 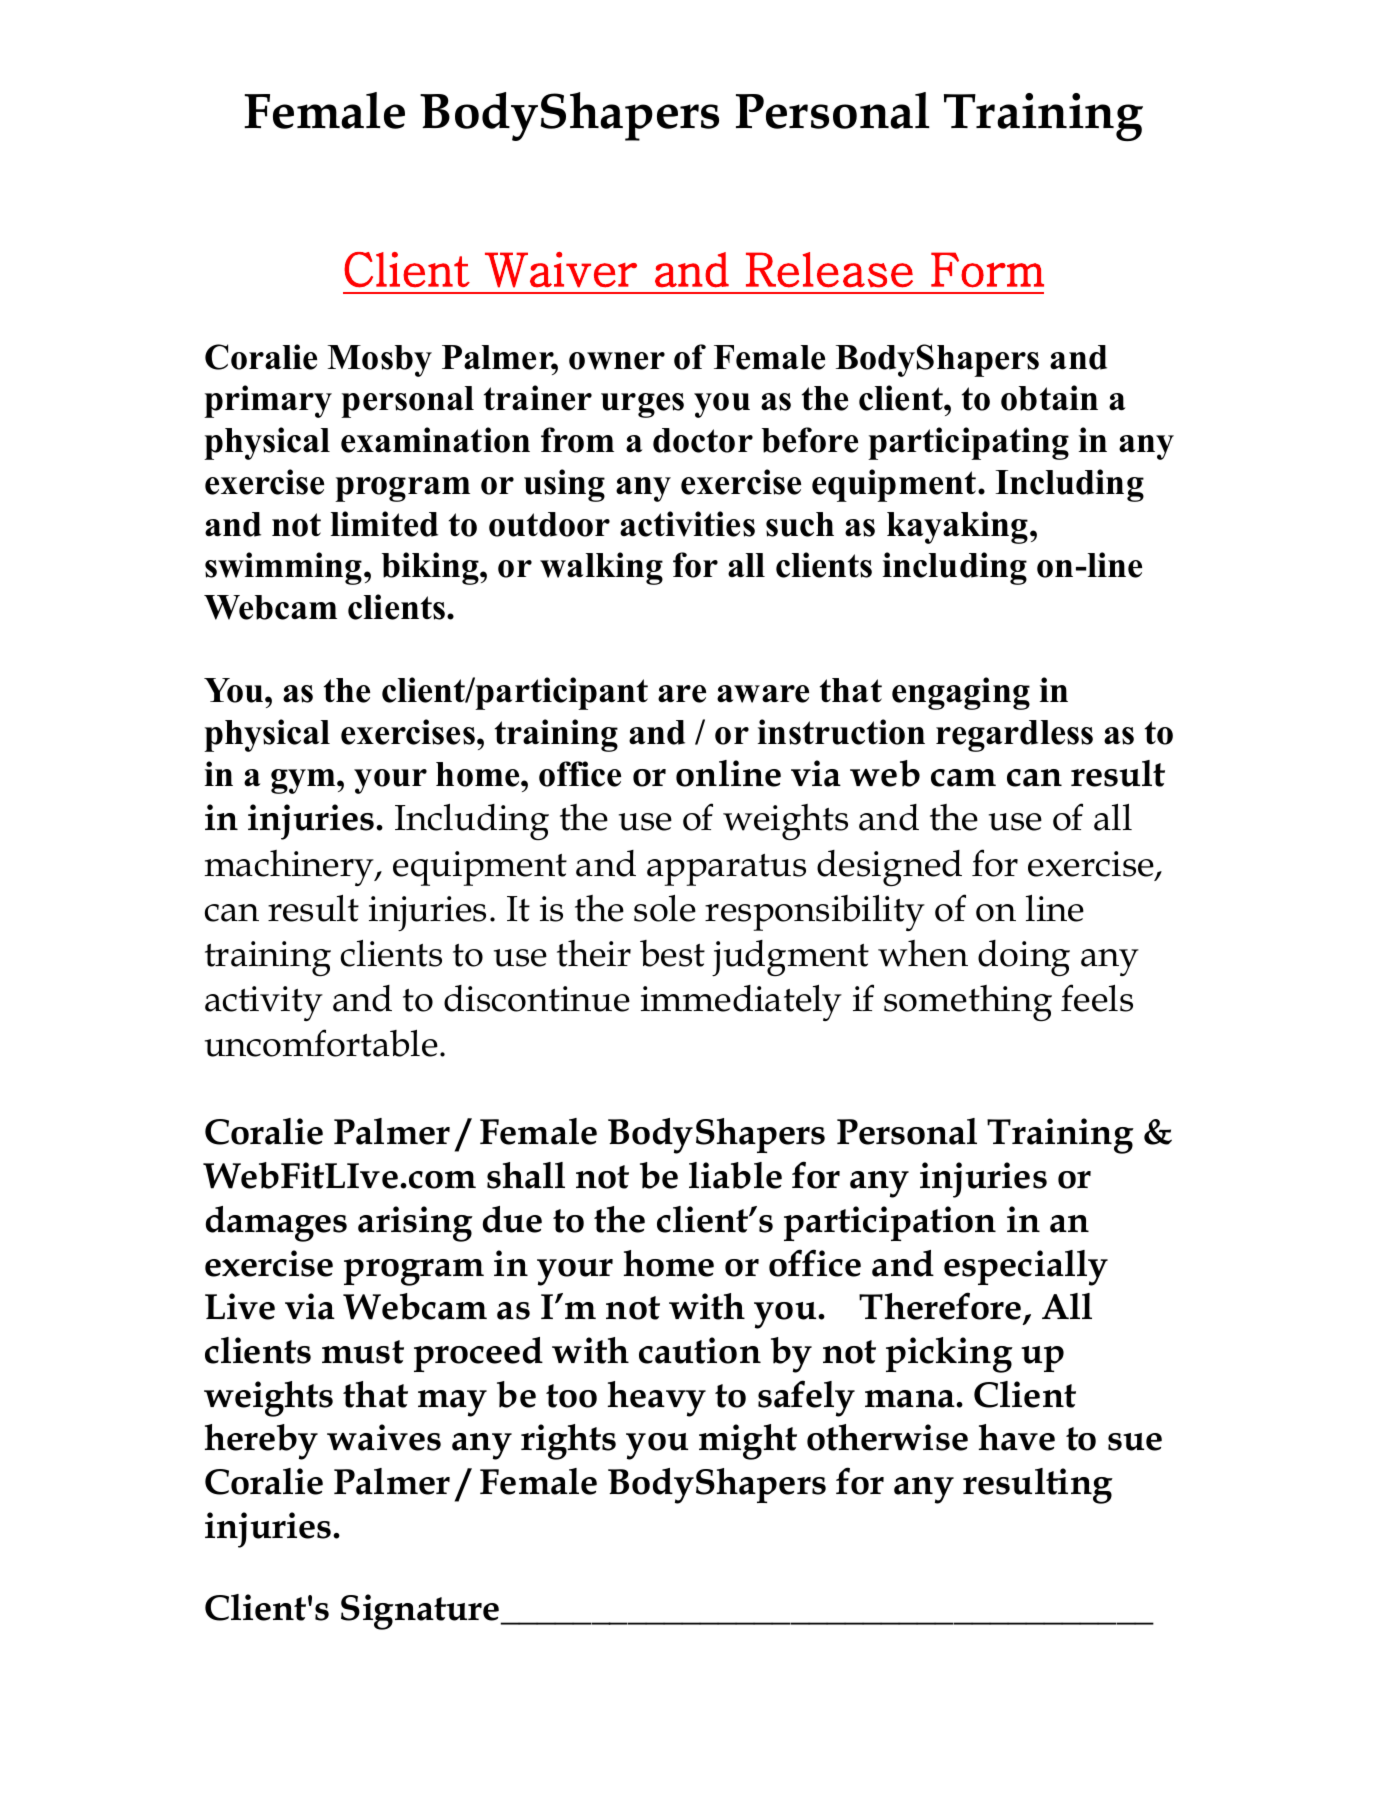 What do you see at coordinates (968, 1003) in the image?
I see `something` at bounding box center [968, 1003].
